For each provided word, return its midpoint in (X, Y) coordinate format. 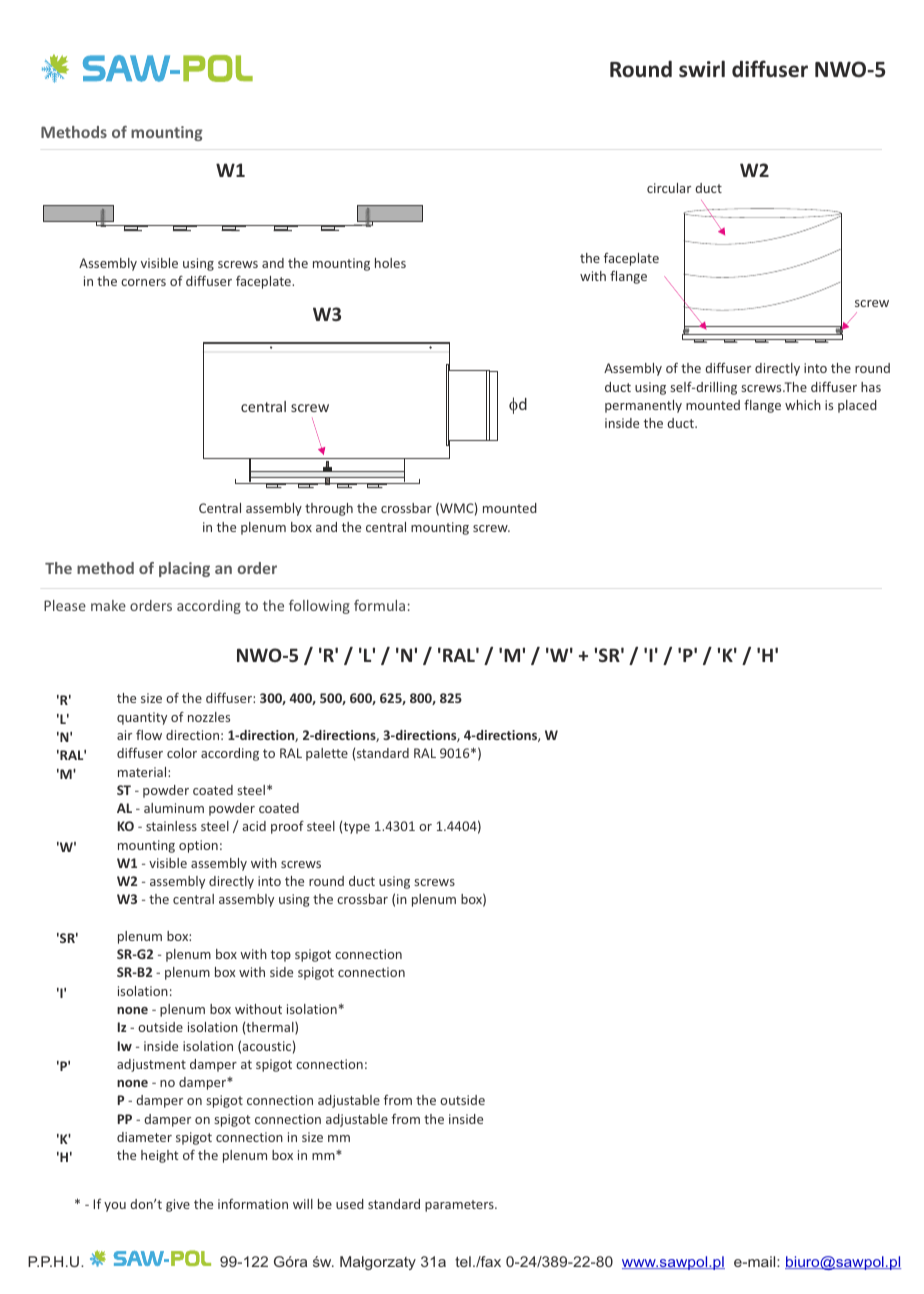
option (198, 846)
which (803, 405)
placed (857, 406)
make (108, 605)
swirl (702, 69)
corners (143, 282)
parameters (460, 1206)
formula (379, 605)
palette (327, 754)
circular (669, 188)
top (281, 956)
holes (390, 263)
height (159, 1156)
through (329, 509)
